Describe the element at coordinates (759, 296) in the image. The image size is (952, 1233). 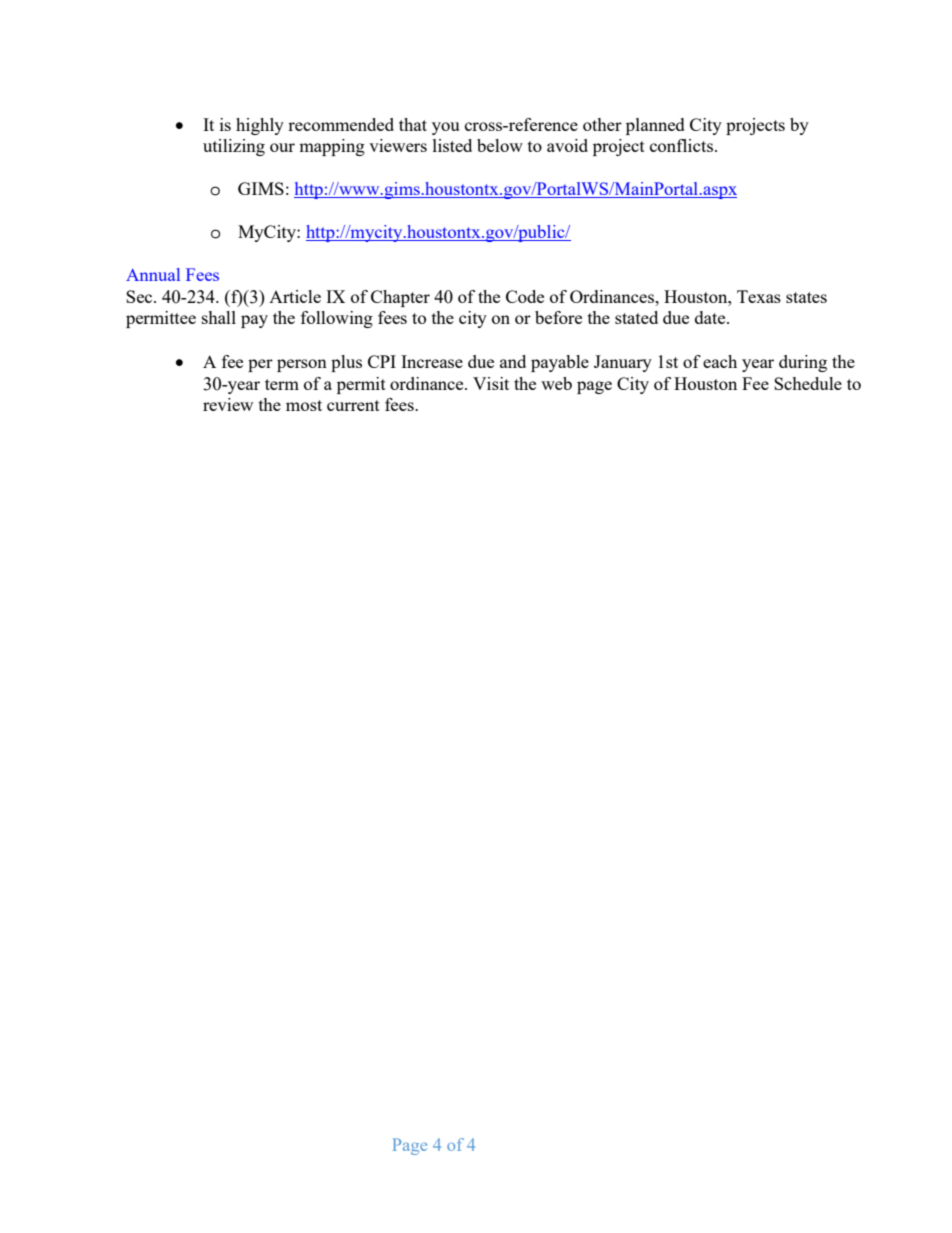
I see `Texas` at that location.
